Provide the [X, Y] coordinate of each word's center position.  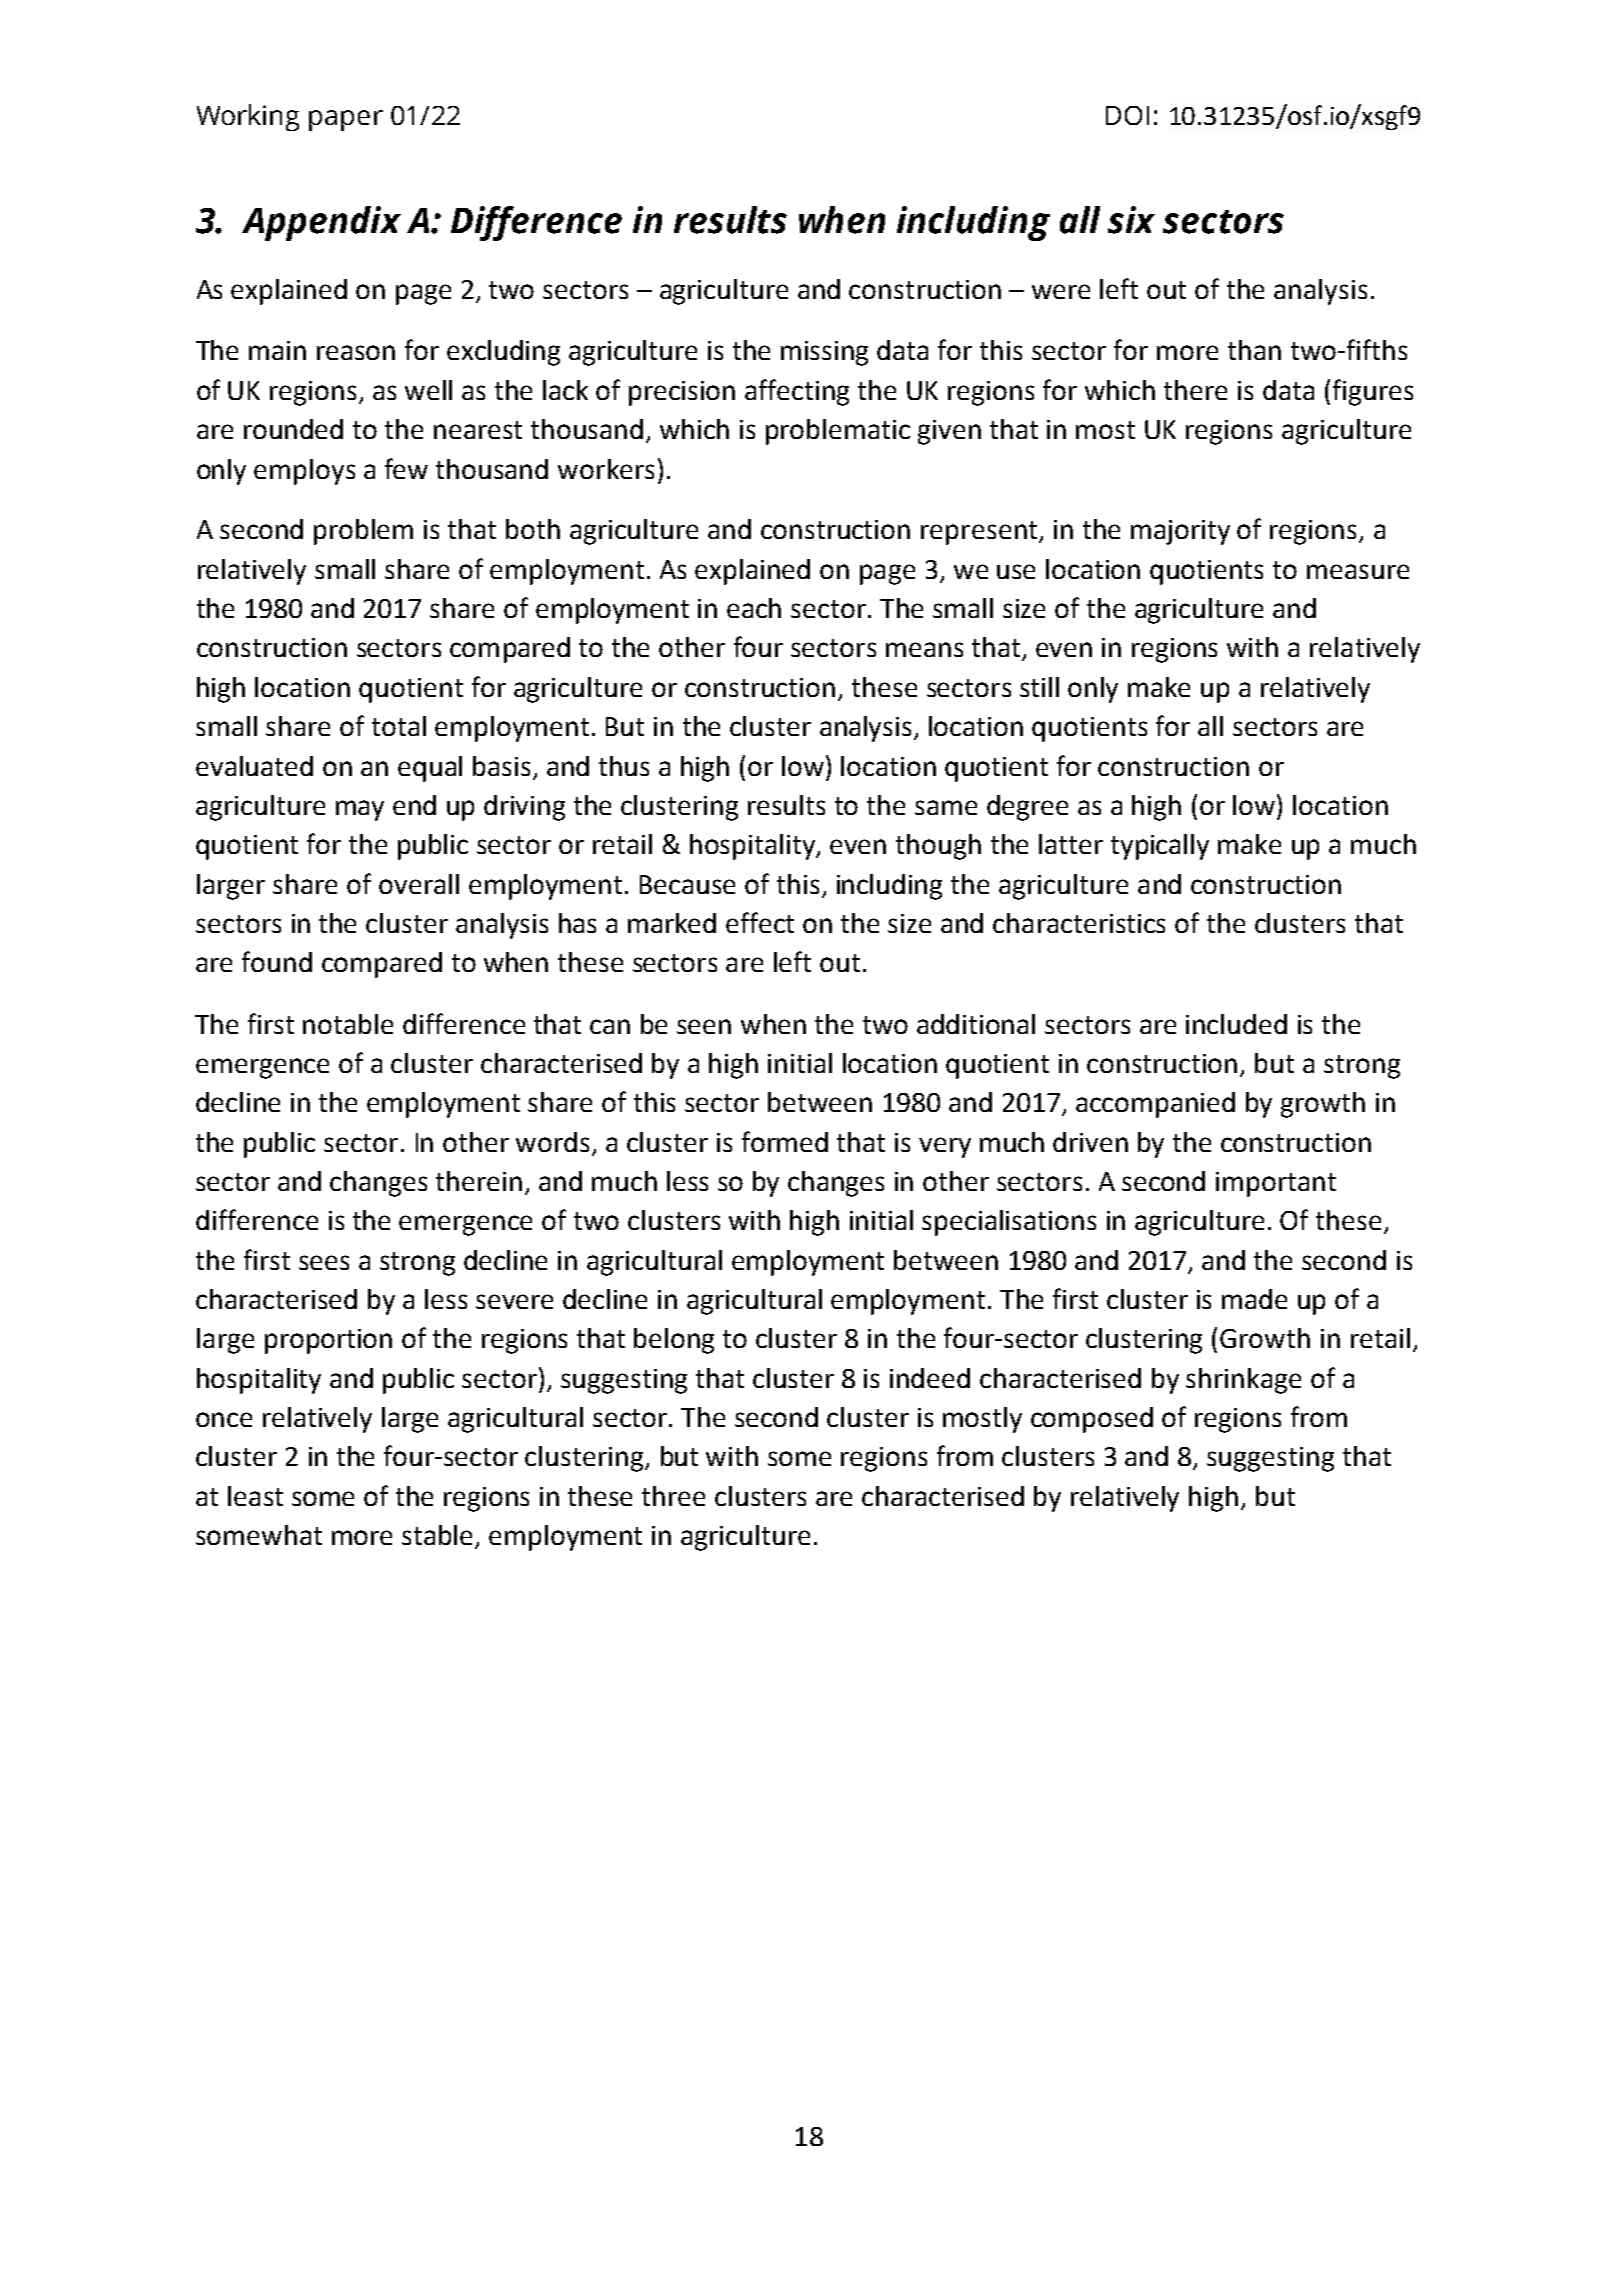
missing [824, 353]
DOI [1127, 115]
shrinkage [1243, 1381]
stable [439, 1536]
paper [346, 120]
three [673, 1496]
